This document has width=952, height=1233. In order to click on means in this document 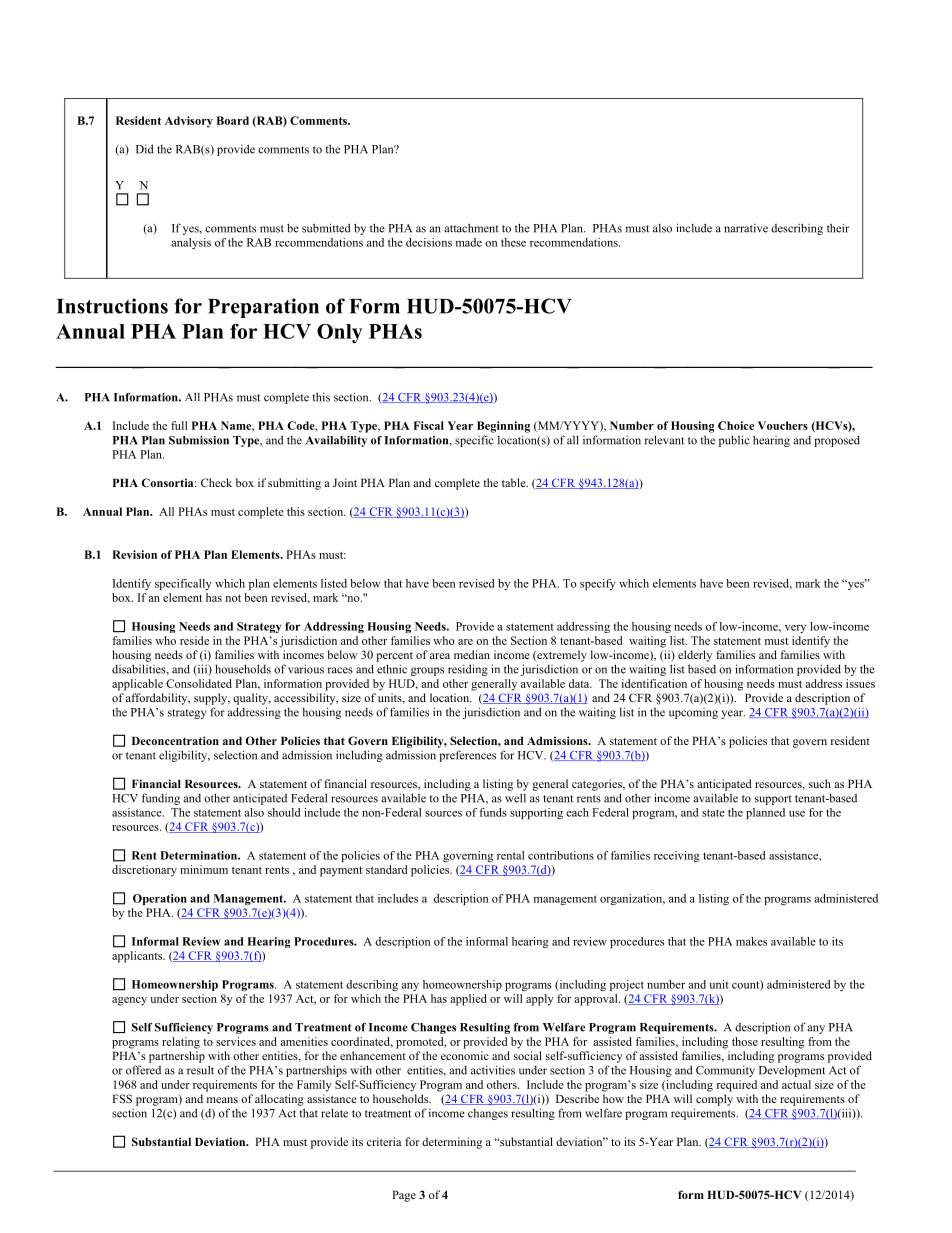, I will do `click(222, 1100)`.
